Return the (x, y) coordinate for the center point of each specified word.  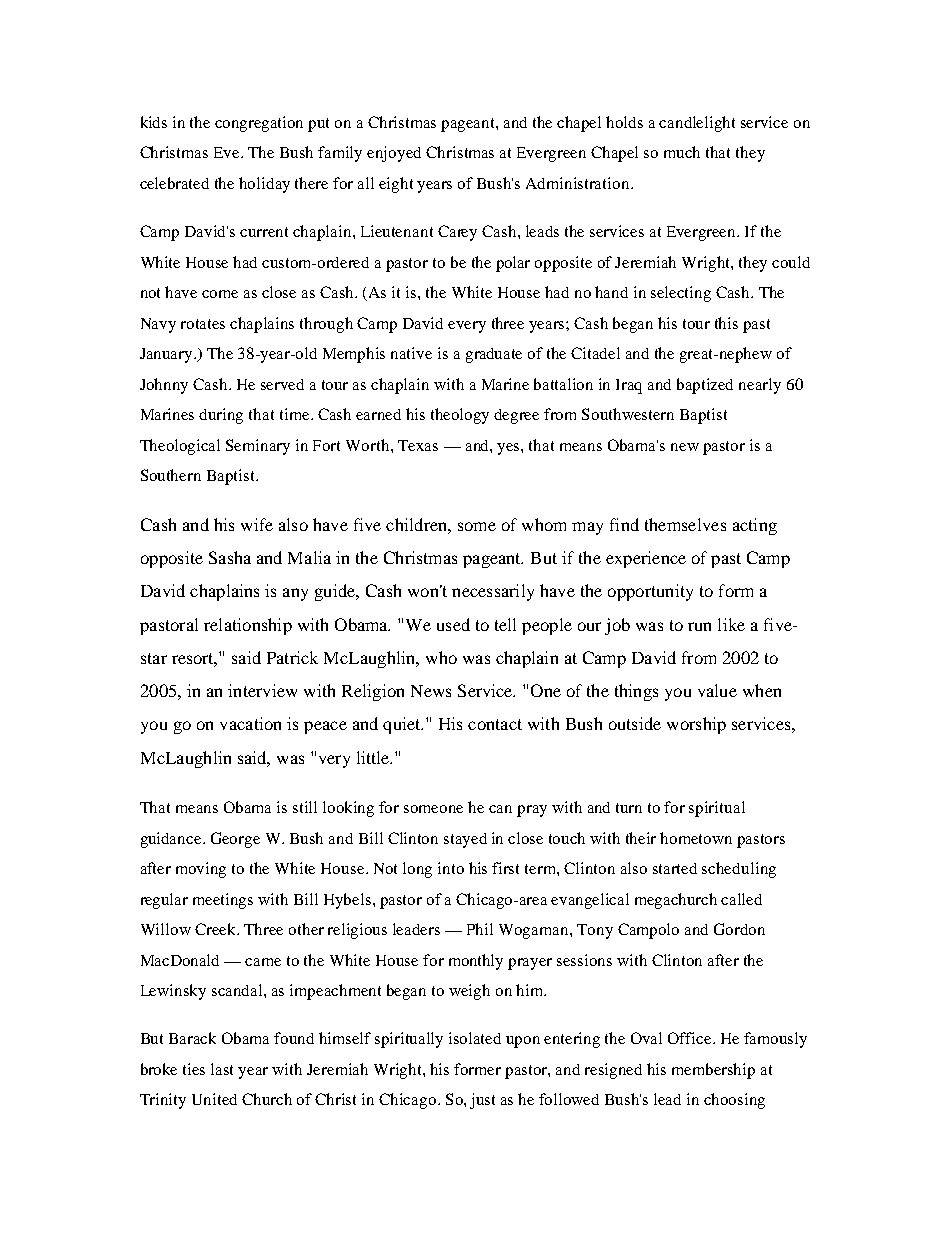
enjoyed (394, 154)
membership (713, 1071)
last (222, 1069)
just (482, 1101)
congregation (259, 124)
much (682, 152)
